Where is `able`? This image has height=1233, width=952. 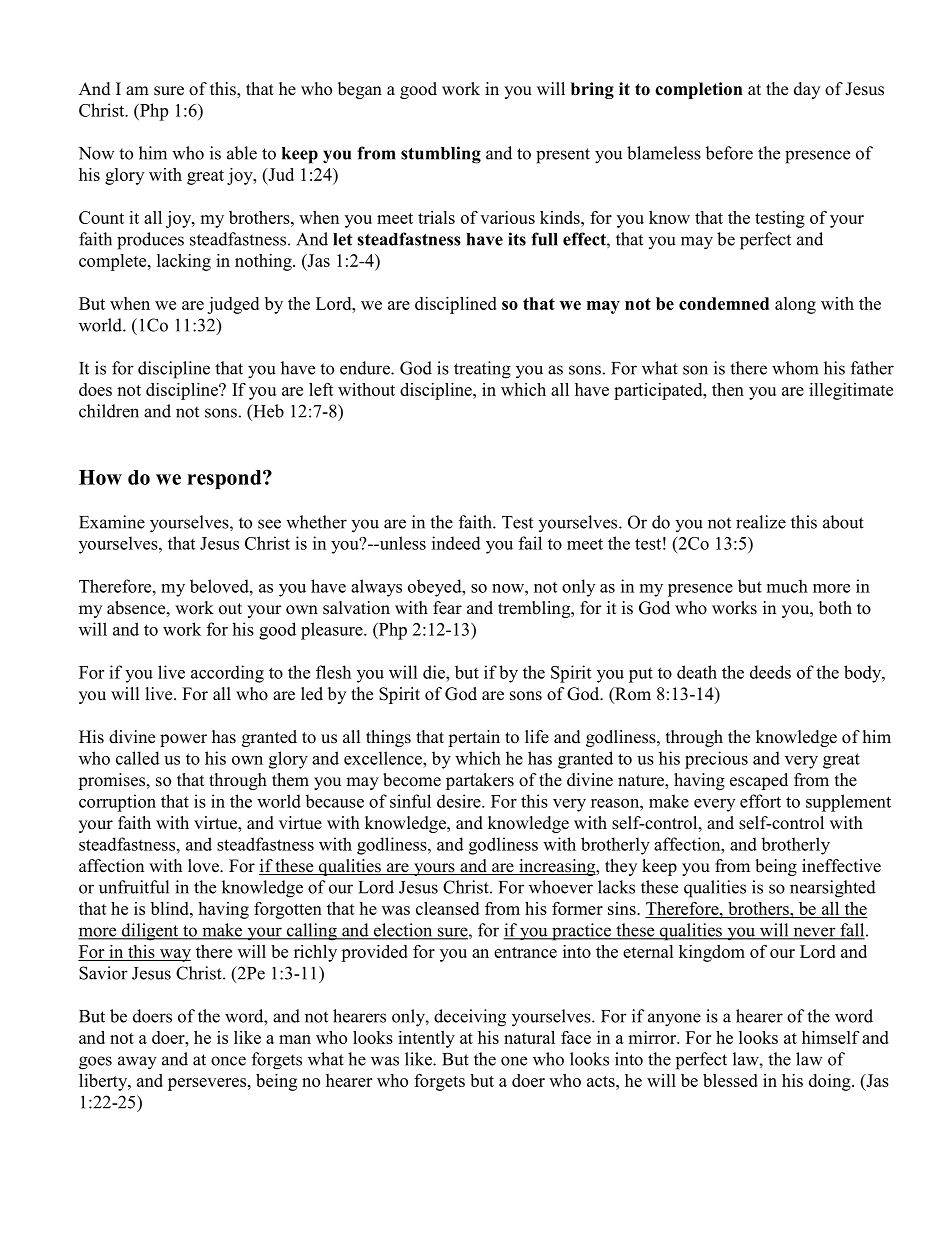
able is located at coordinates (242, 153).
